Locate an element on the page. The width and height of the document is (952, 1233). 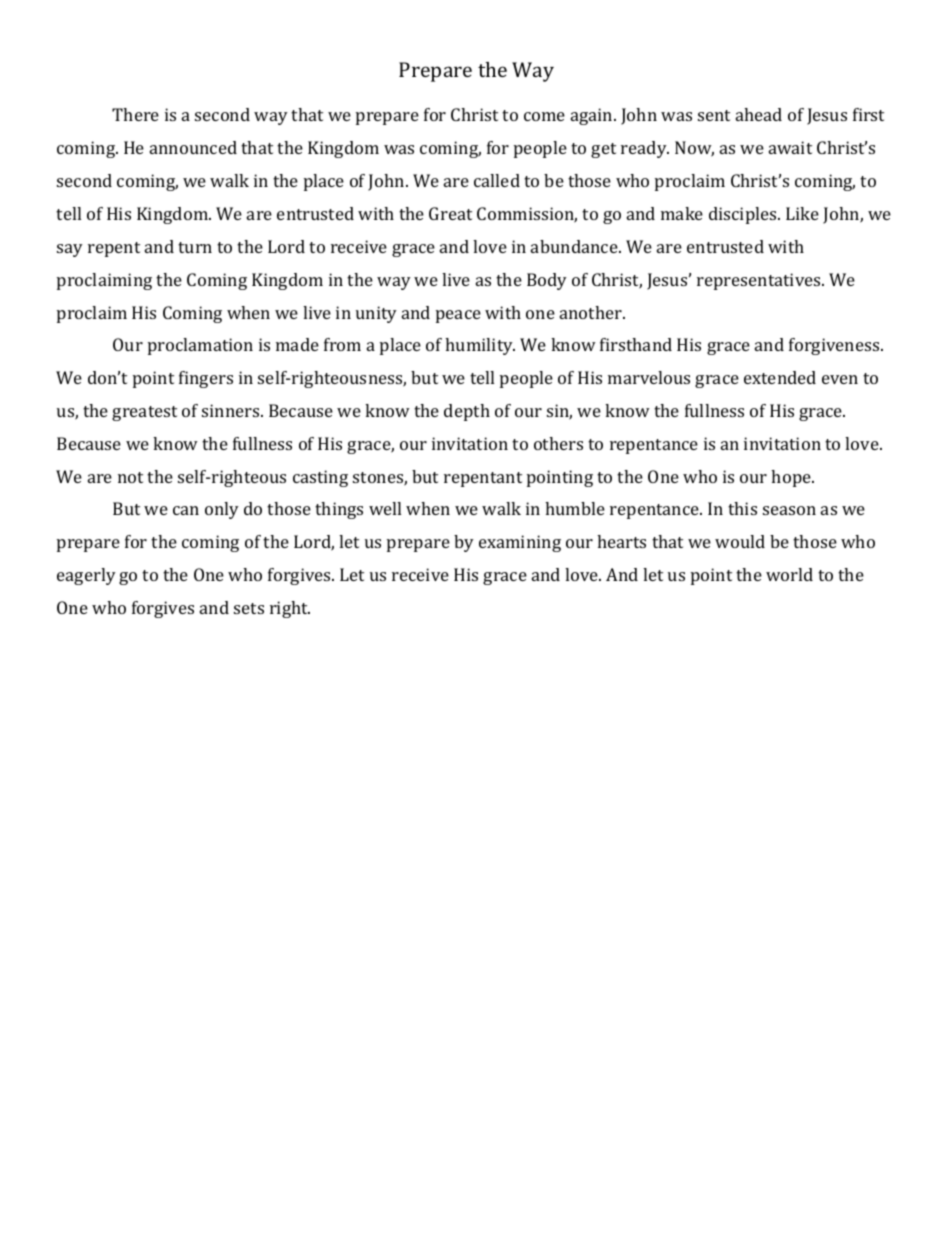
proclamation is located at coordinates (200, 346).
